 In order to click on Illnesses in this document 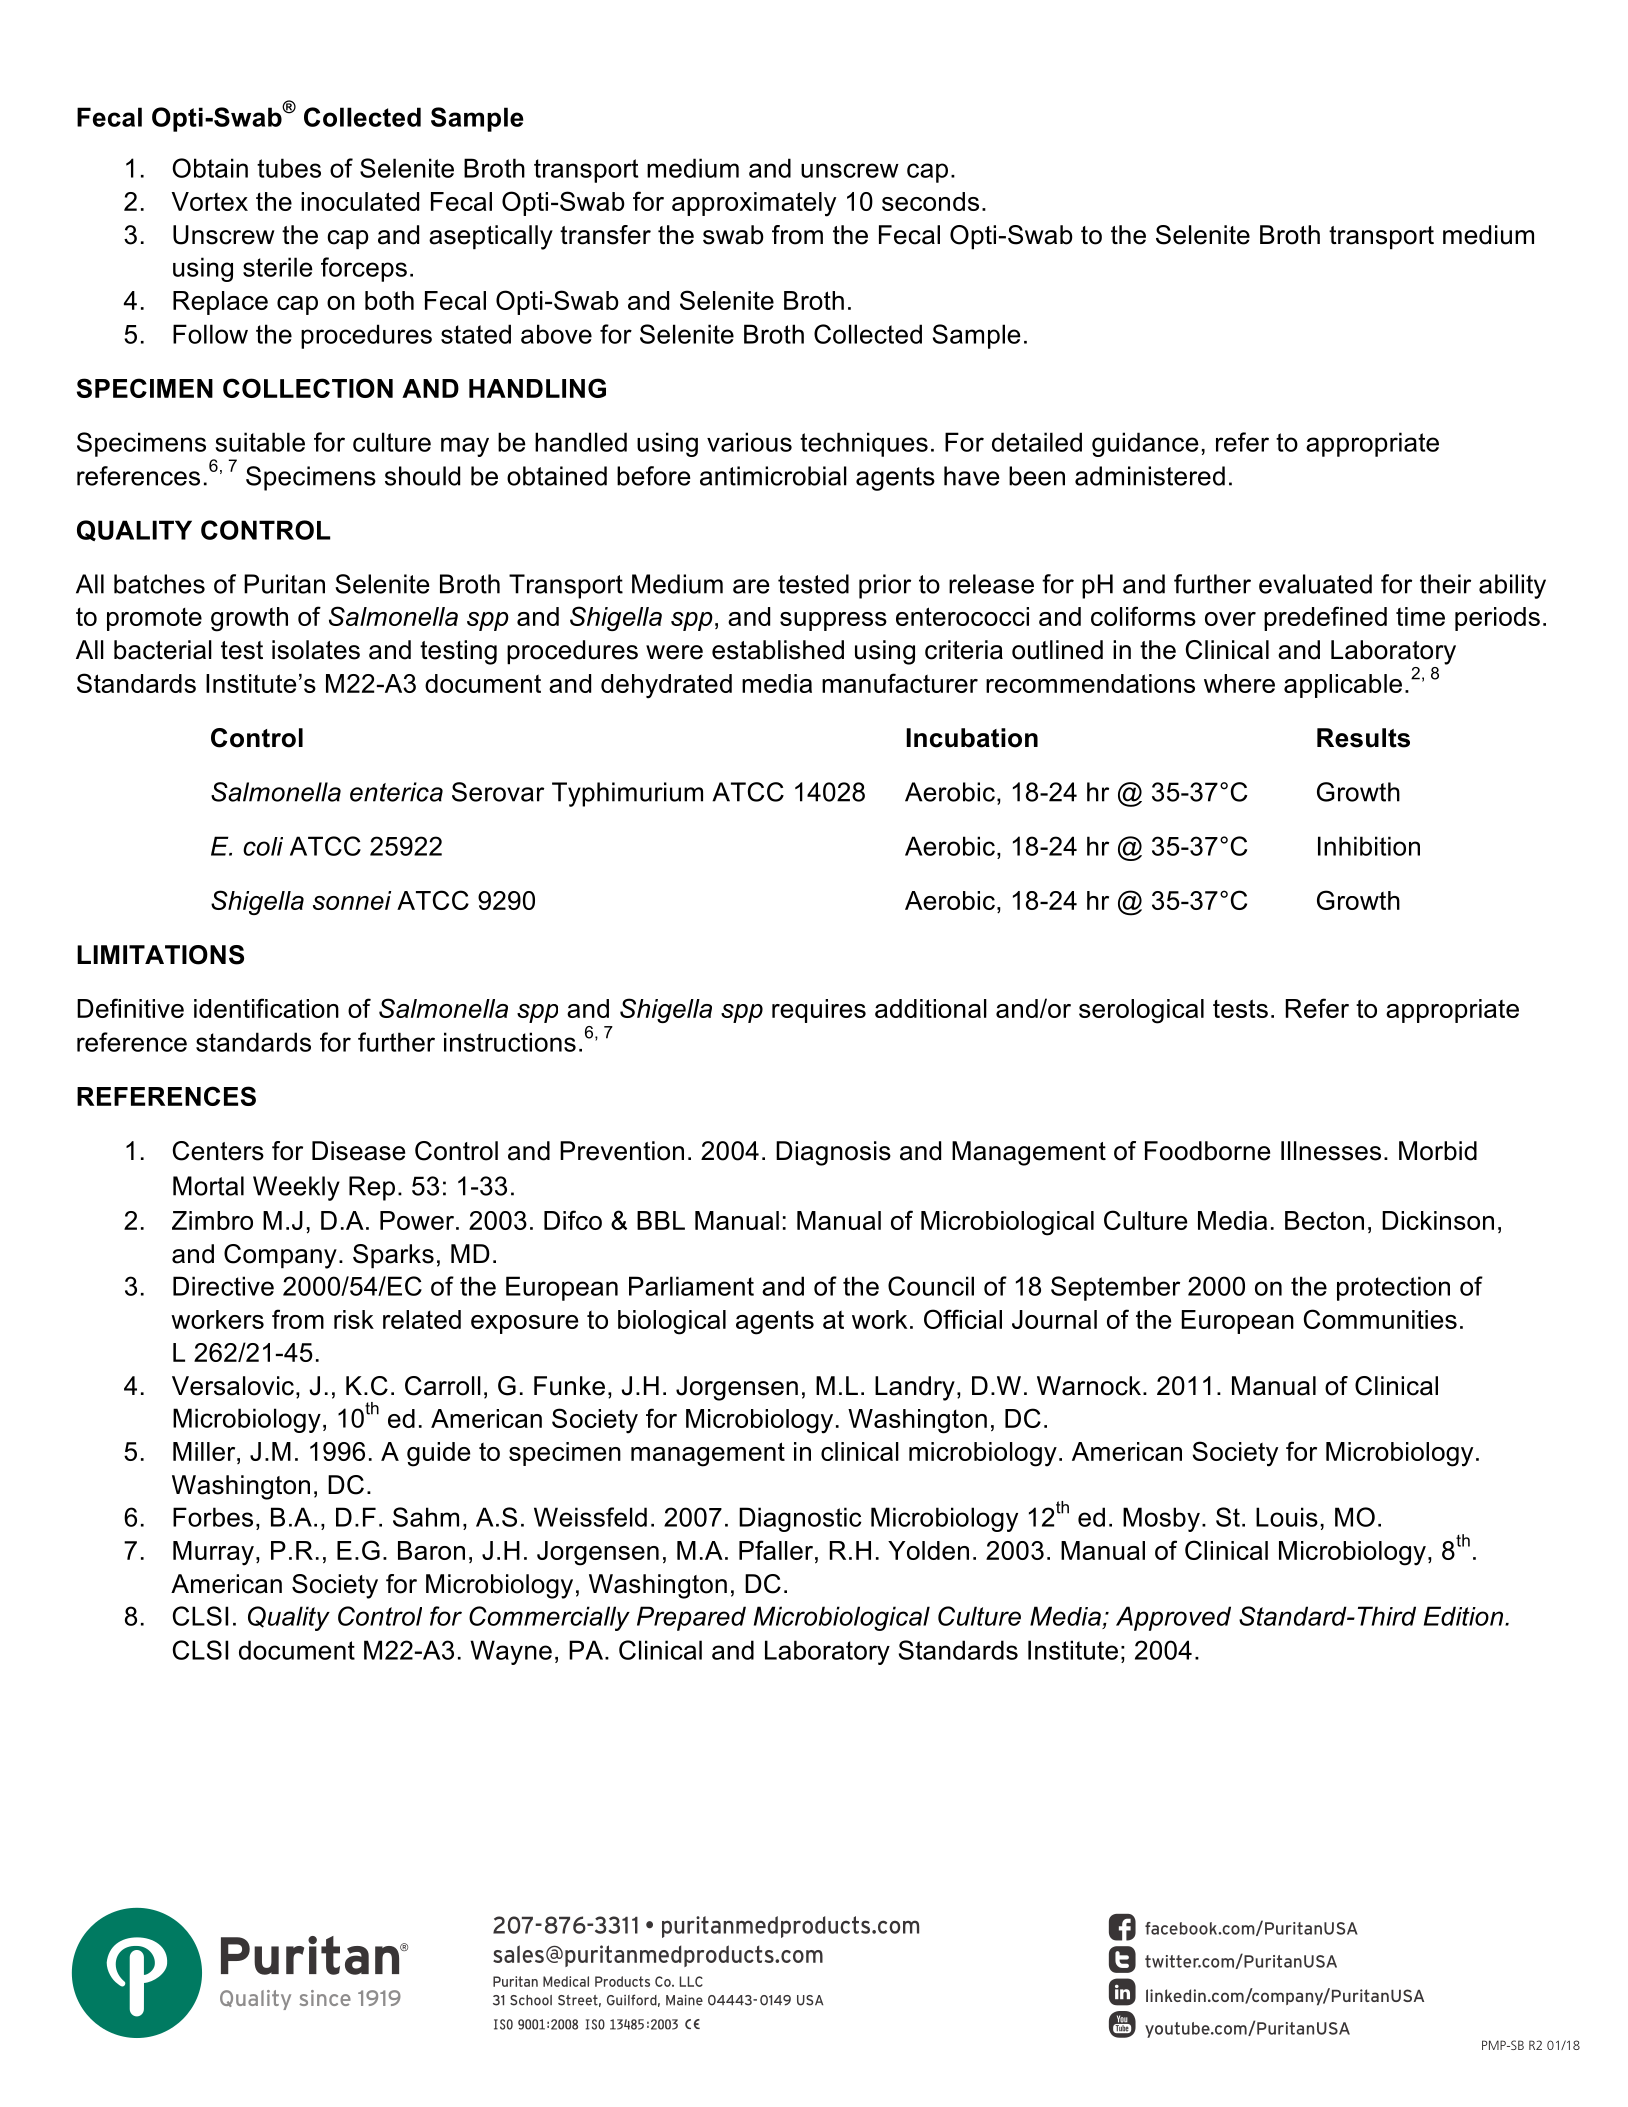, I will do `click(1331, 1151)`.
